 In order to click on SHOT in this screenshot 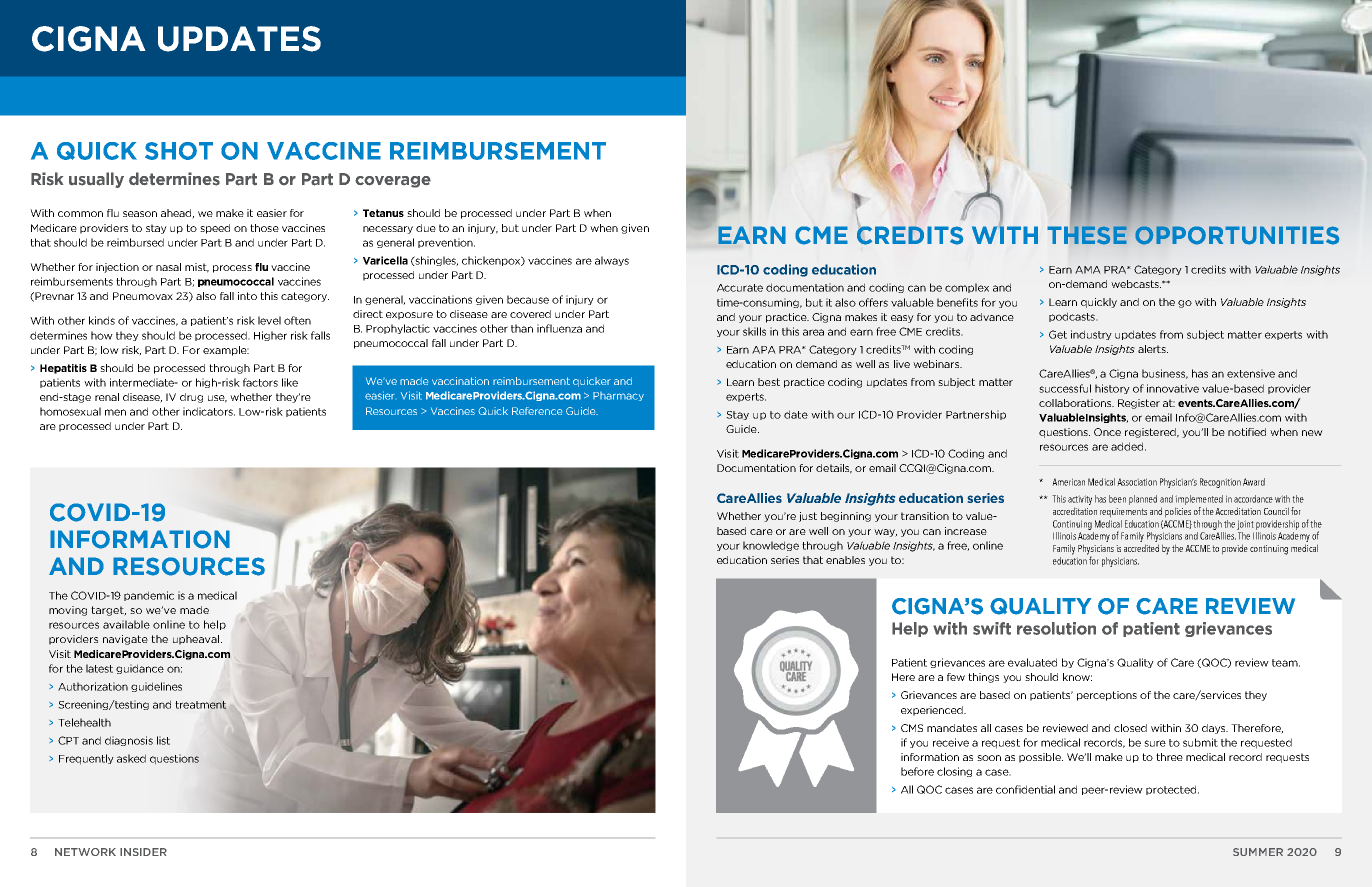, I will do `click(179, 151)`.
